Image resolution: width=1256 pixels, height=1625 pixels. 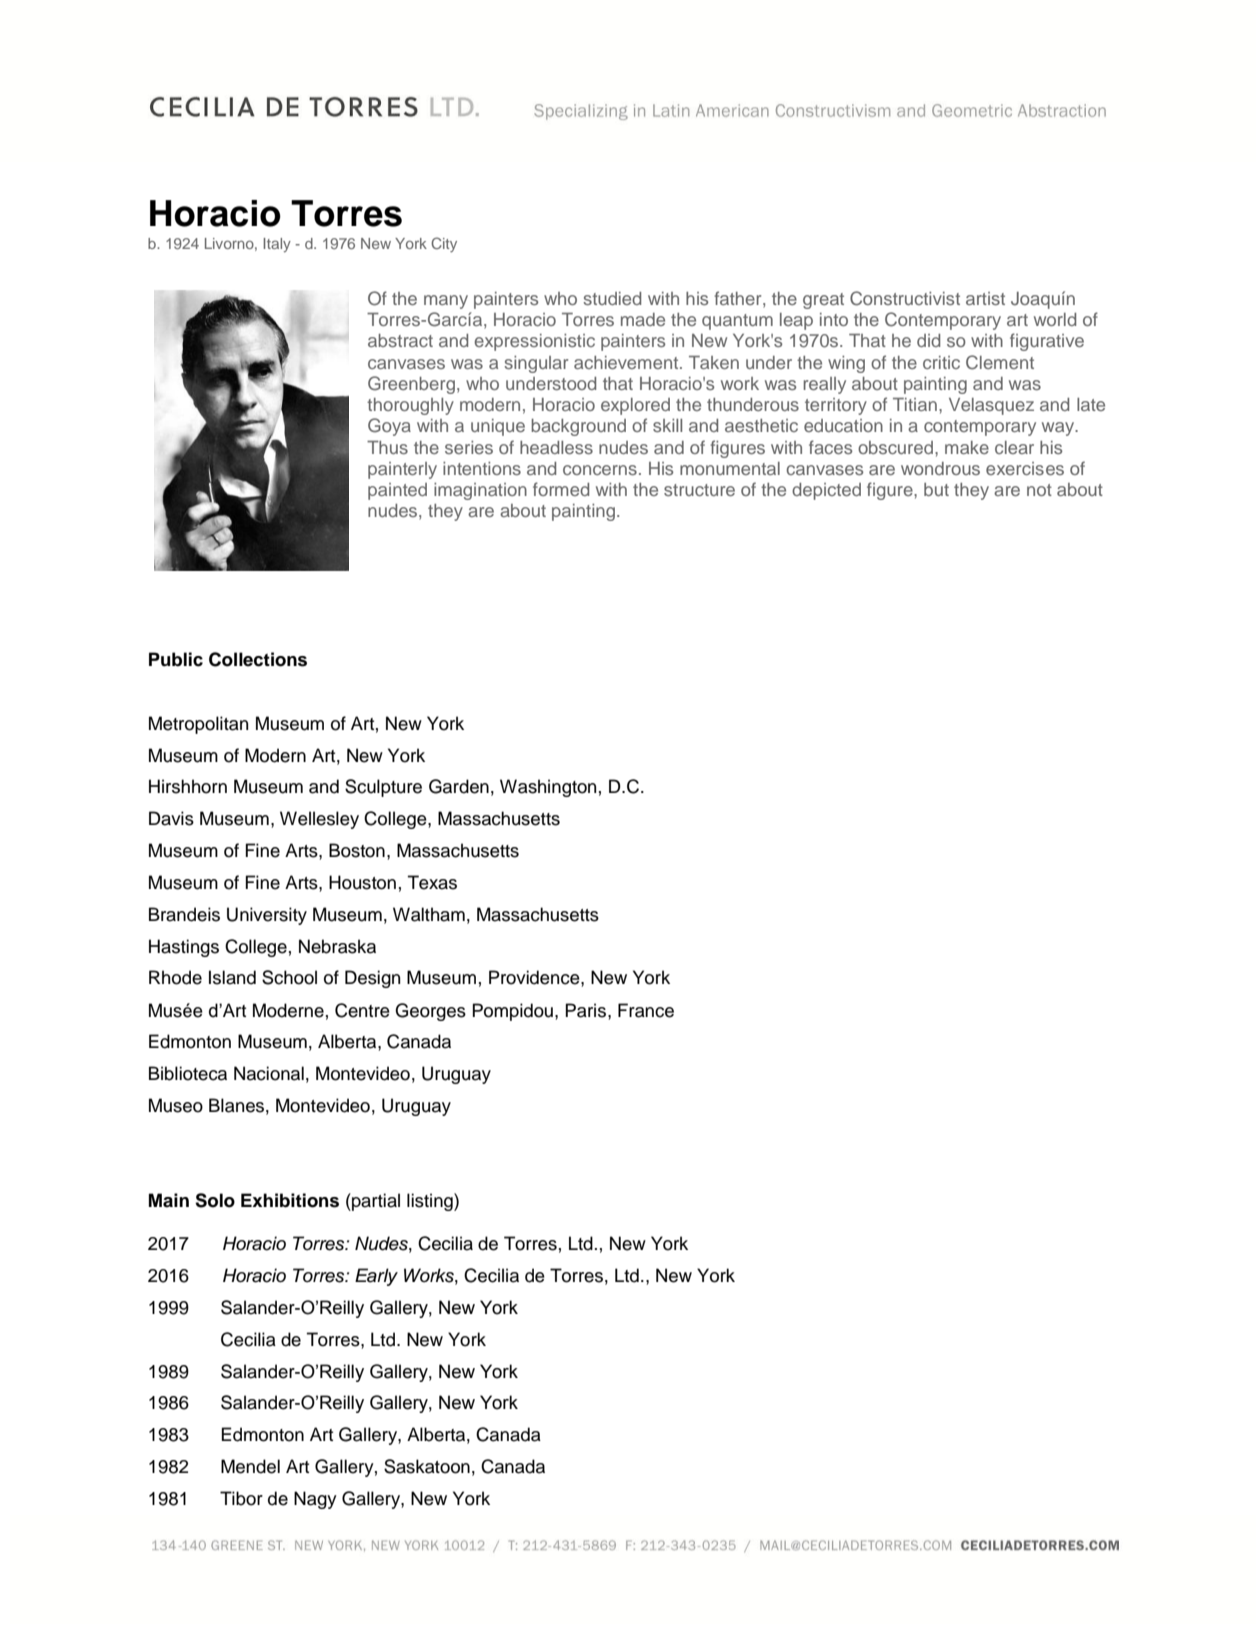 I want to click on studied, so click(x=612, y=298).
